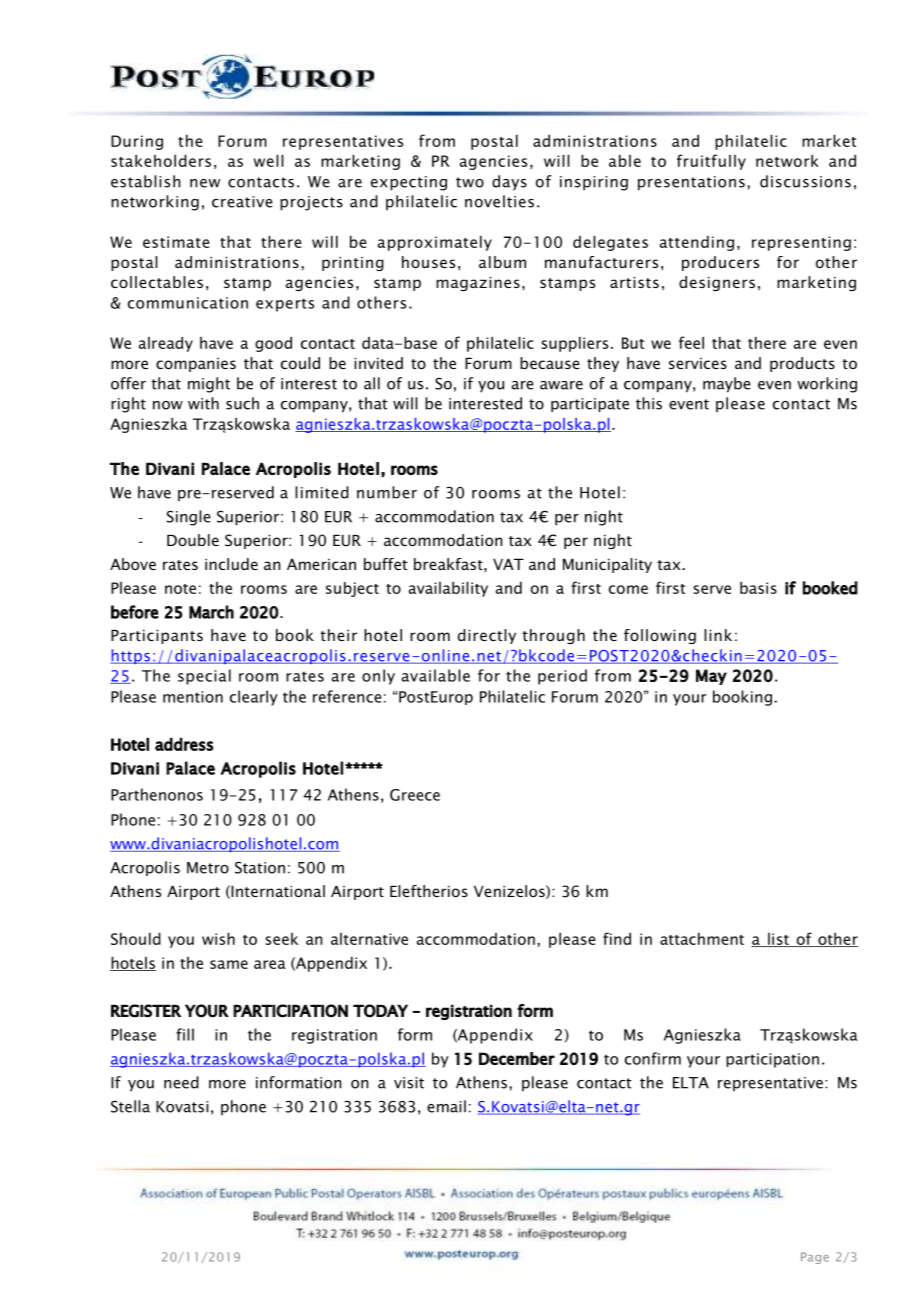 The height and width of the screenshot is (1309, 924). What do you see at coordinates (718, 635) in the screenshot?
I see `link` at bounding box center [718, 635].
